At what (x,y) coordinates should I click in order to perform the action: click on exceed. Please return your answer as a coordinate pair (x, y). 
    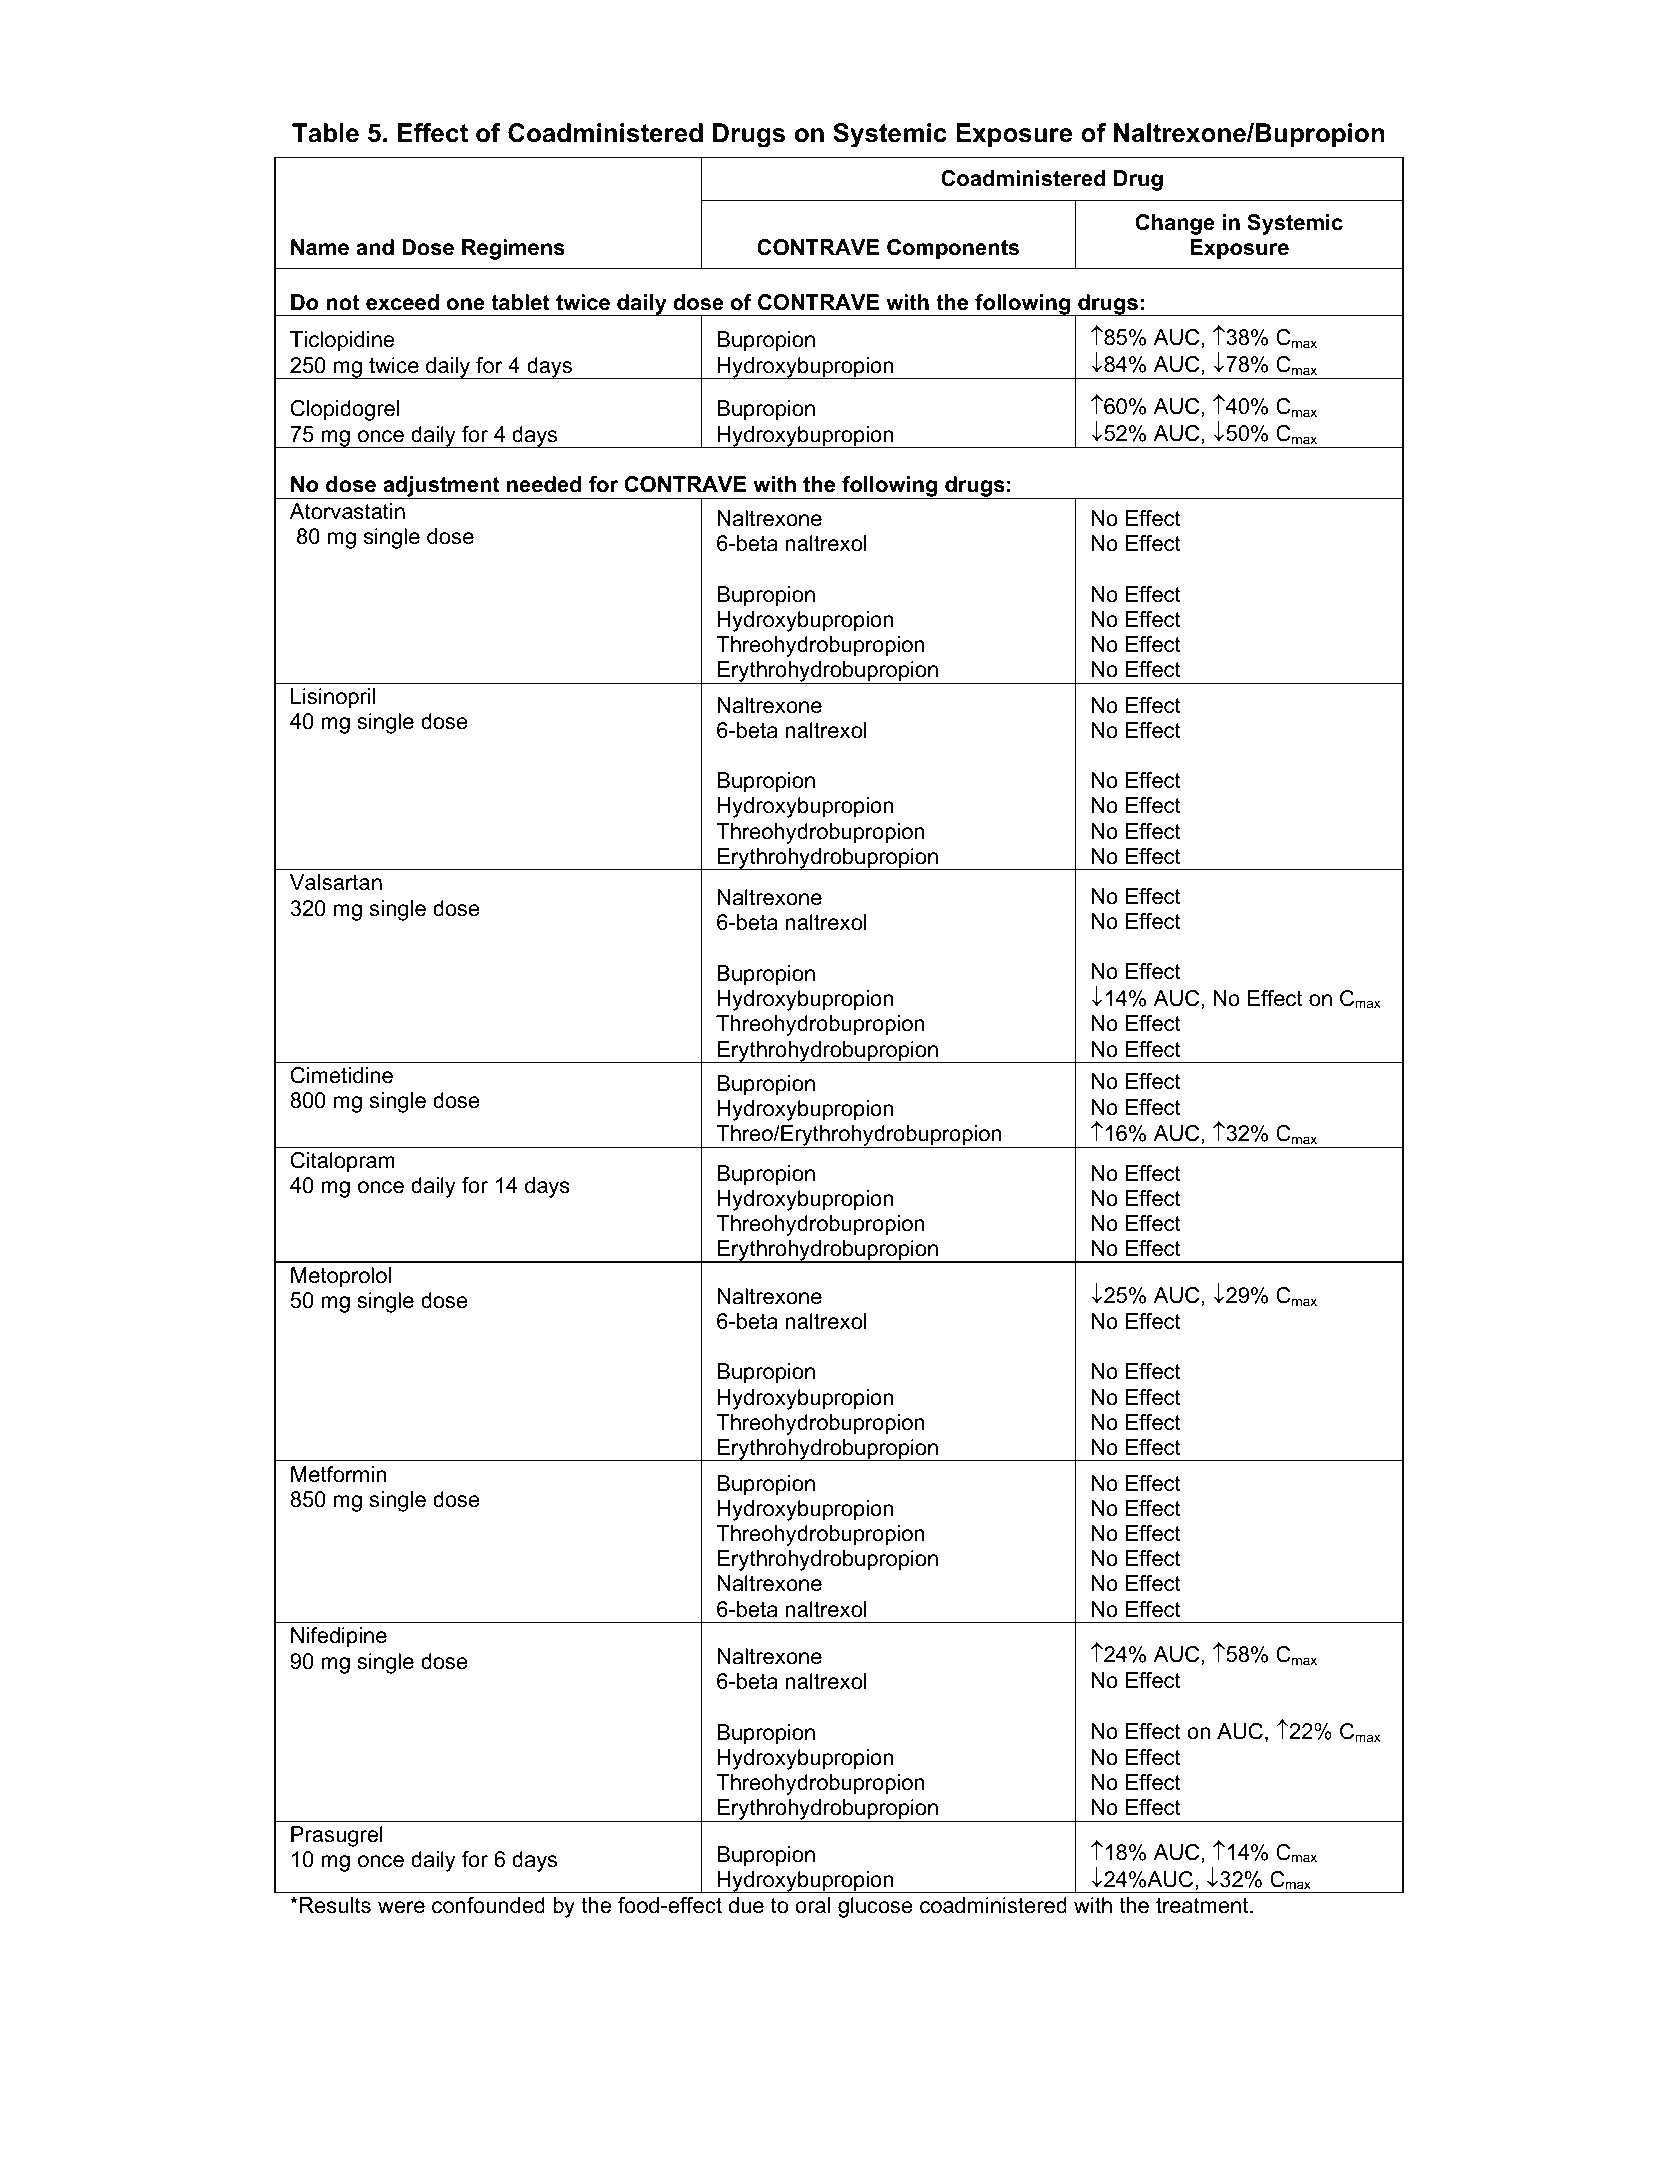
    Looking at the image, I should click on (402, 302).
